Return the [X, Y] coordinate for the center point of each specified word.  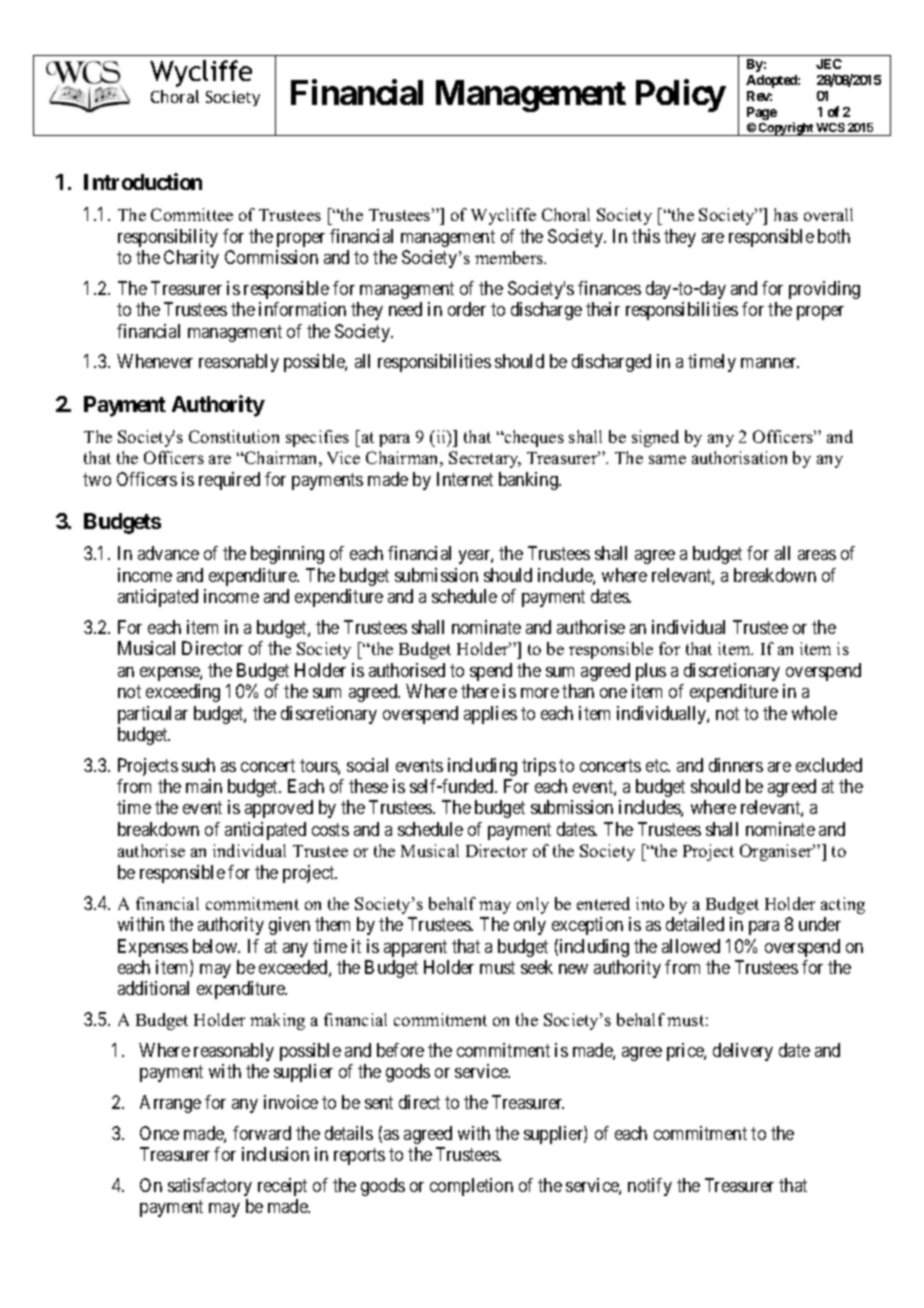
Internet [465, 479]
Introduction [143, 181]
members [510, 257]
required [229, 481]
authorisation [739, 457]
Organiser [777, 852]
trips [539, 767]
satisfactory [210, 1187]
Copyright [786, 129]
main [204, 786]
